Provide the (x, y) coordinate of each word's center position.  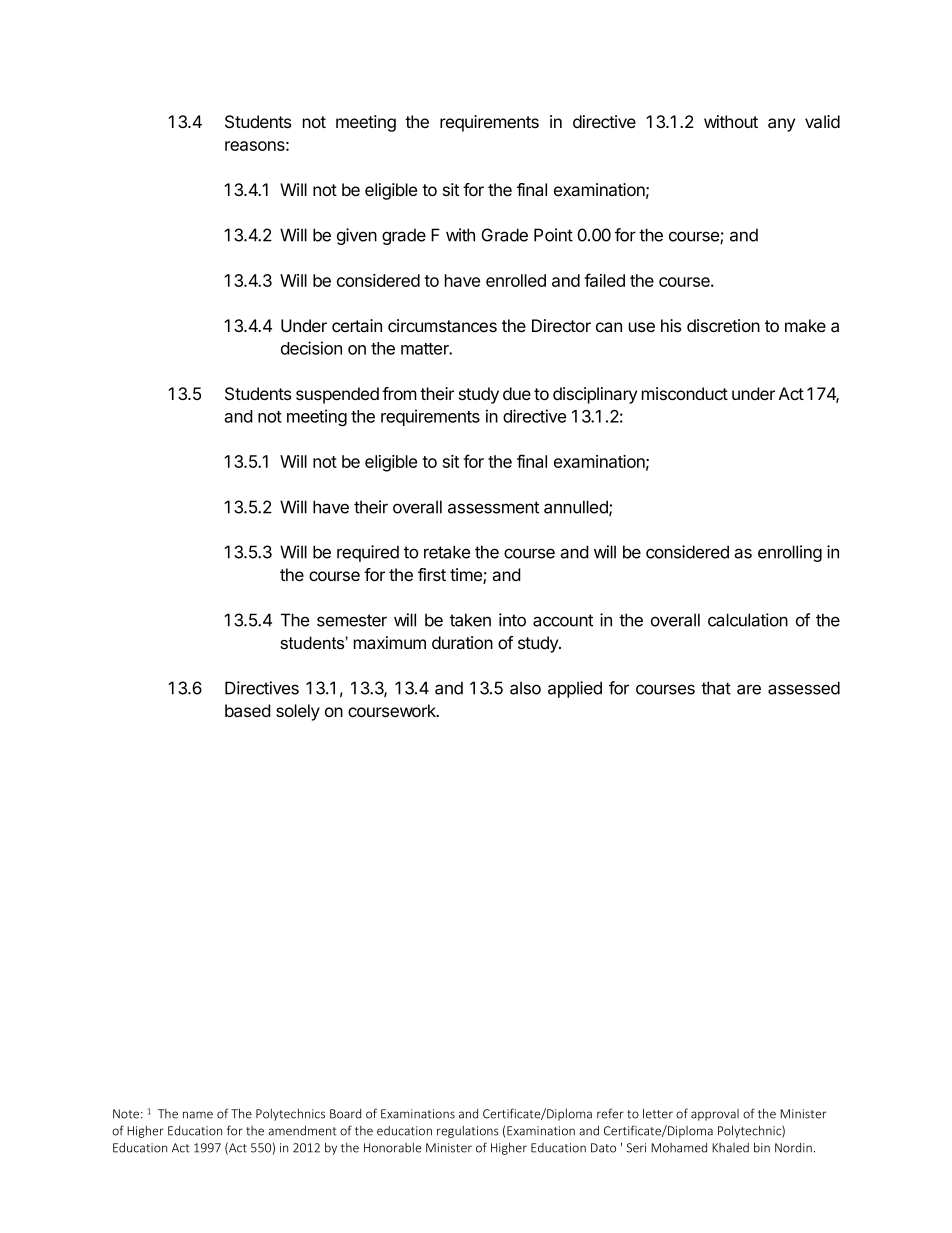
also (525, 688)
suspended (337, 395)
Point (553, 235)
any (781, 125)
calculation (748, 620)
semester (352, 620)
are (749, 689)
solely (298, 712)
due (517, 393)
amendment (302, 1131)
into (512, 620)
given (357, 236)
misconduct (685, 393)
